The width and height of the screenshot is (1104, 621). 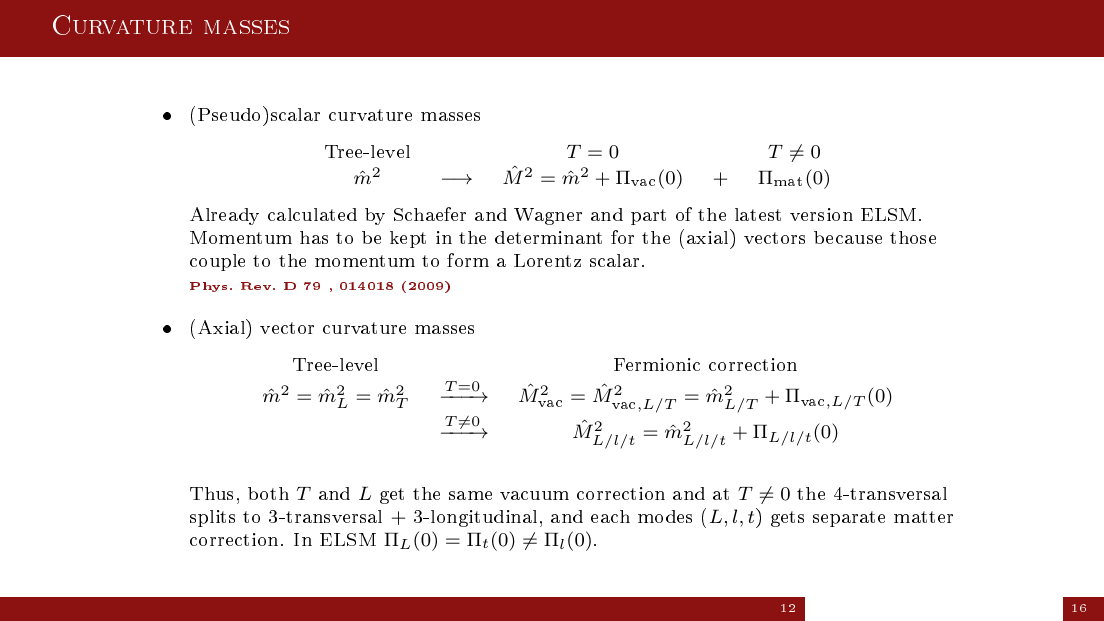 I want to click on both, so click(x=268, y=493).
